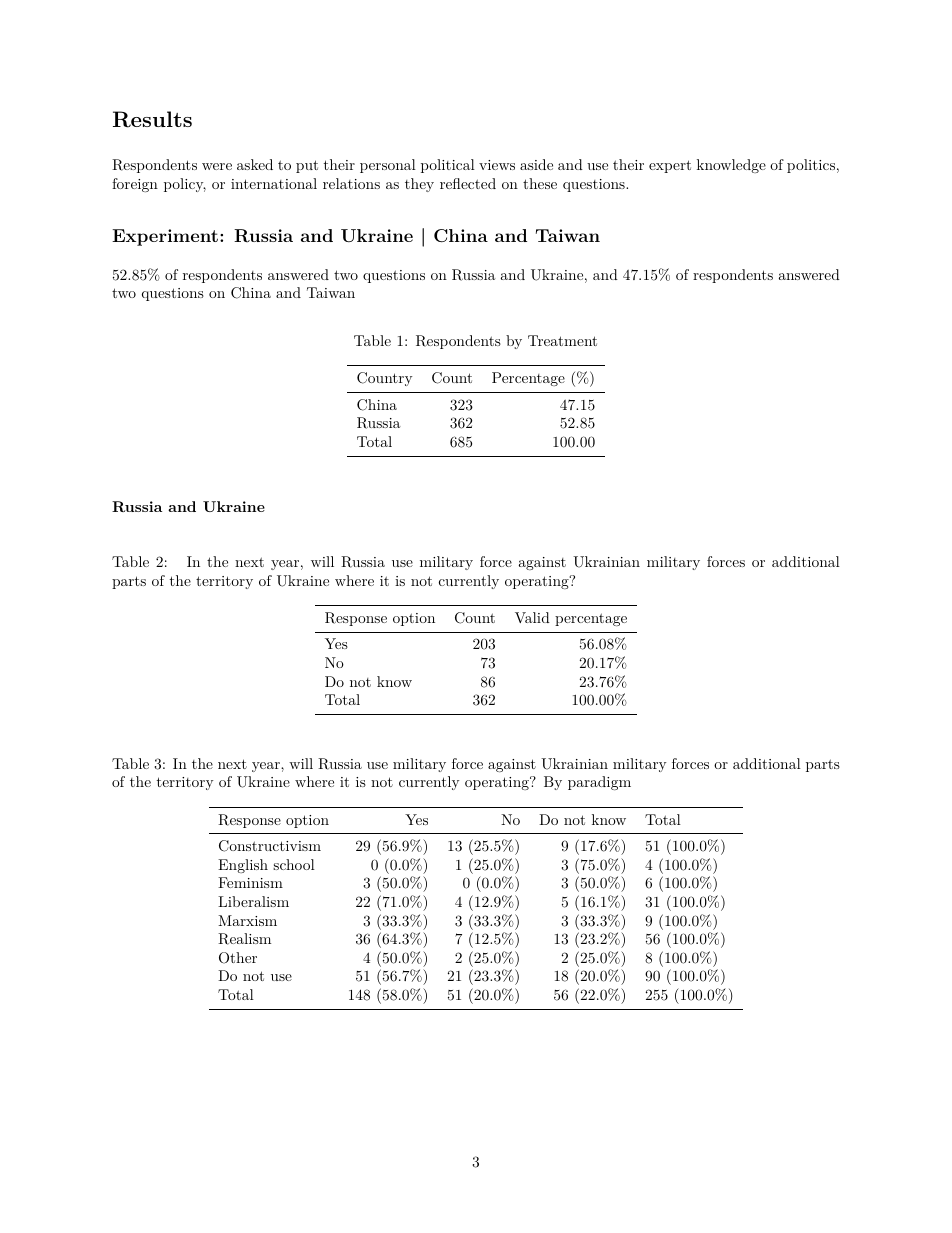 The height and width of the image is (1233, 952). Describe the element at coordinates (253, 901) in the image. I see `Liberalism` at that location.
